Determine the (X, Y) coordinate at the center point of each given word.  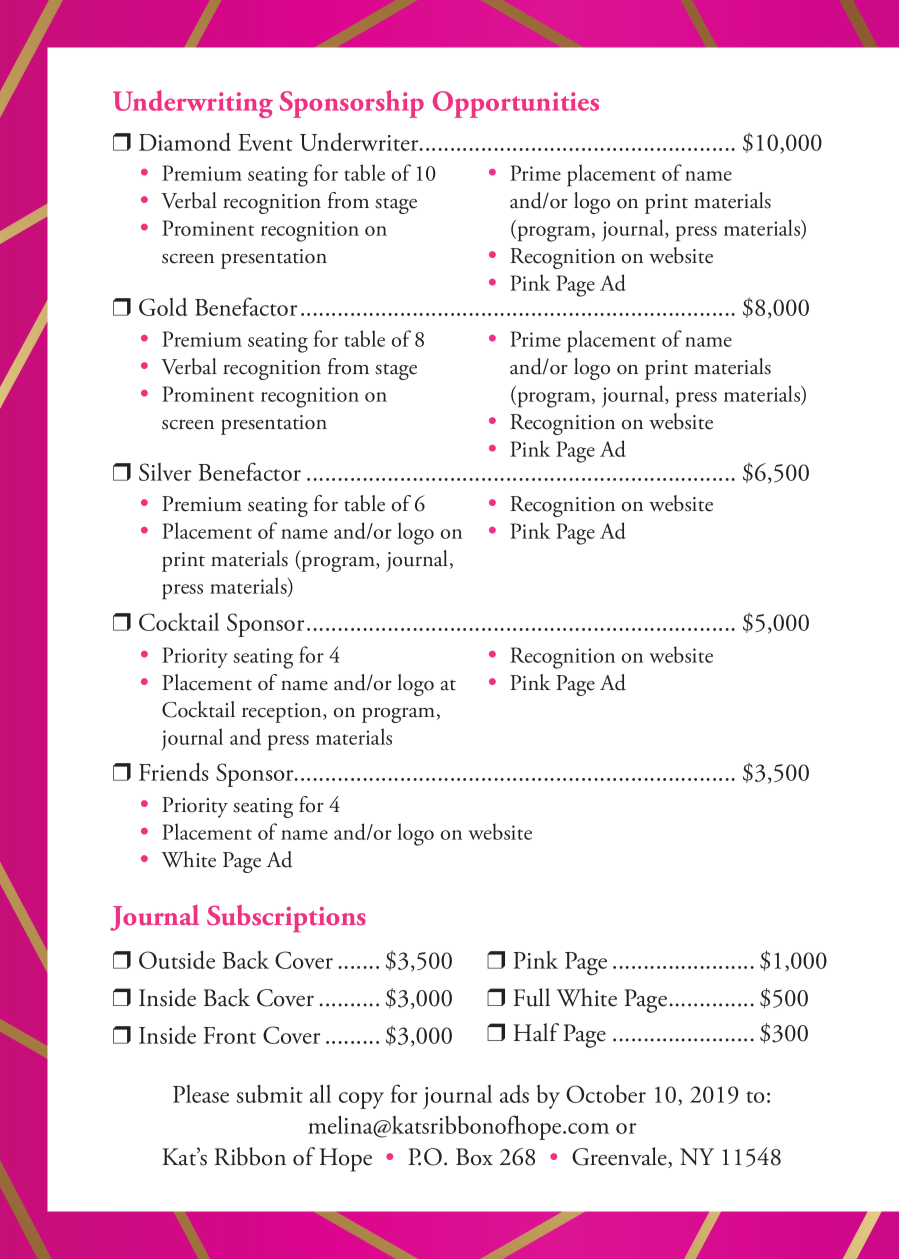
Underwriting (193, 104)
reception (283, 713)
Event (265, 142)
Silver (165, 472)
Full (531, 997)
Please (201, 1094)
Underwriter (360, 142)
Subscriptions (286, 918)
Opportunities (516, 104)
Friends (174, 772)
